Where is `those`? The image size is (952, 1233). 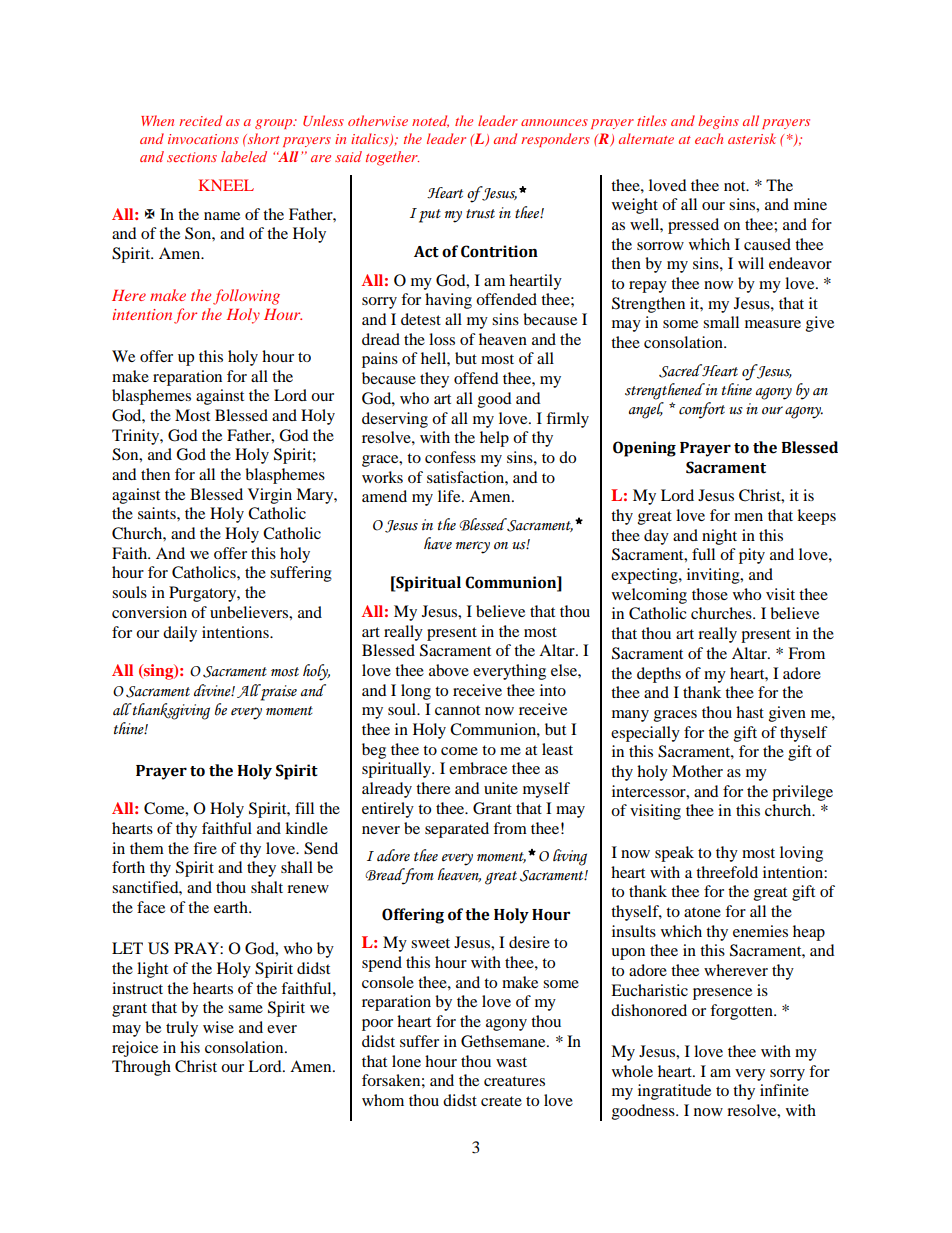
those is located at coordinates (710, 594).
